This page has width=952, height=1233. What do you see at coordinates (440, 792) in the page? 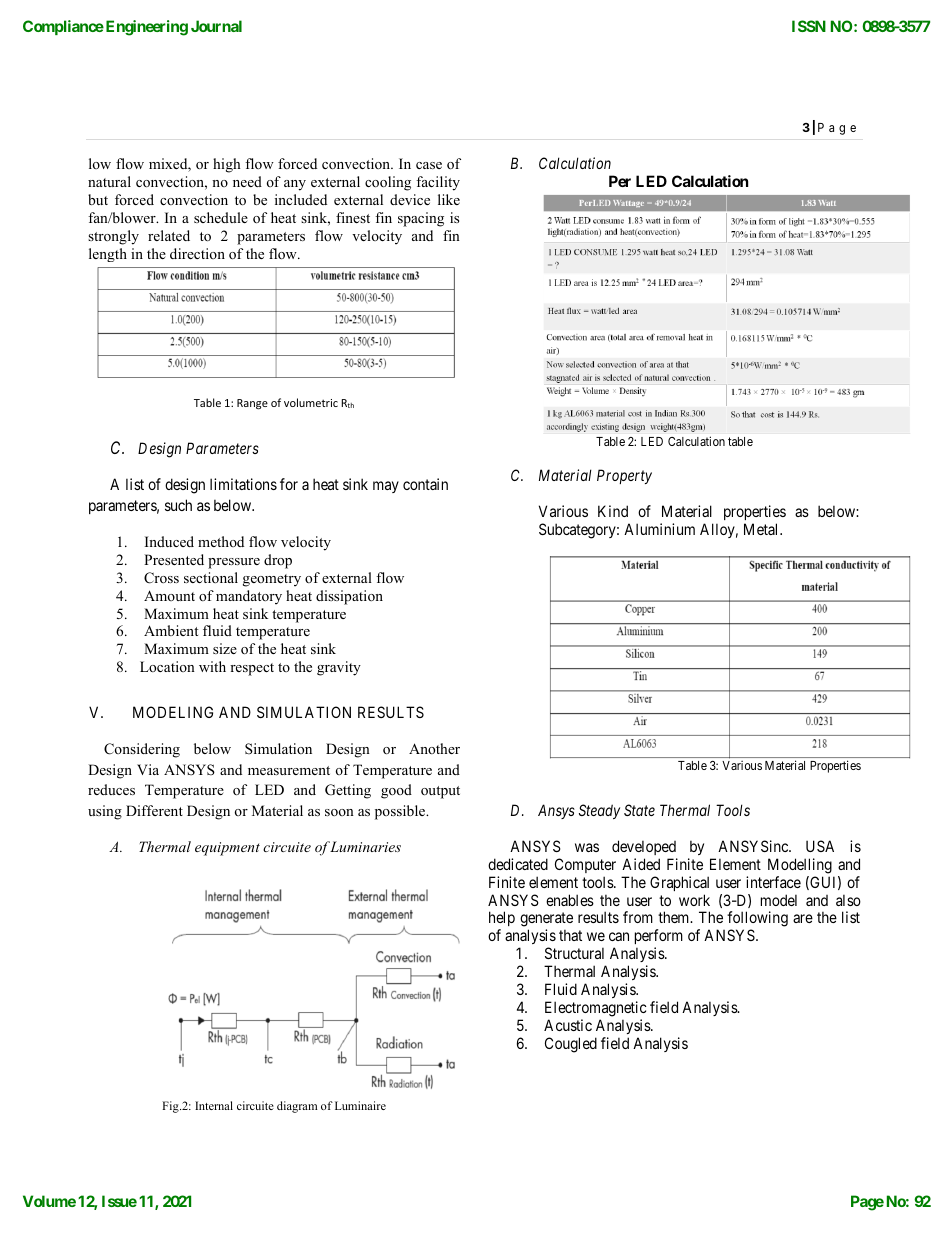
I see `output` at bounding box center [440, 792].
